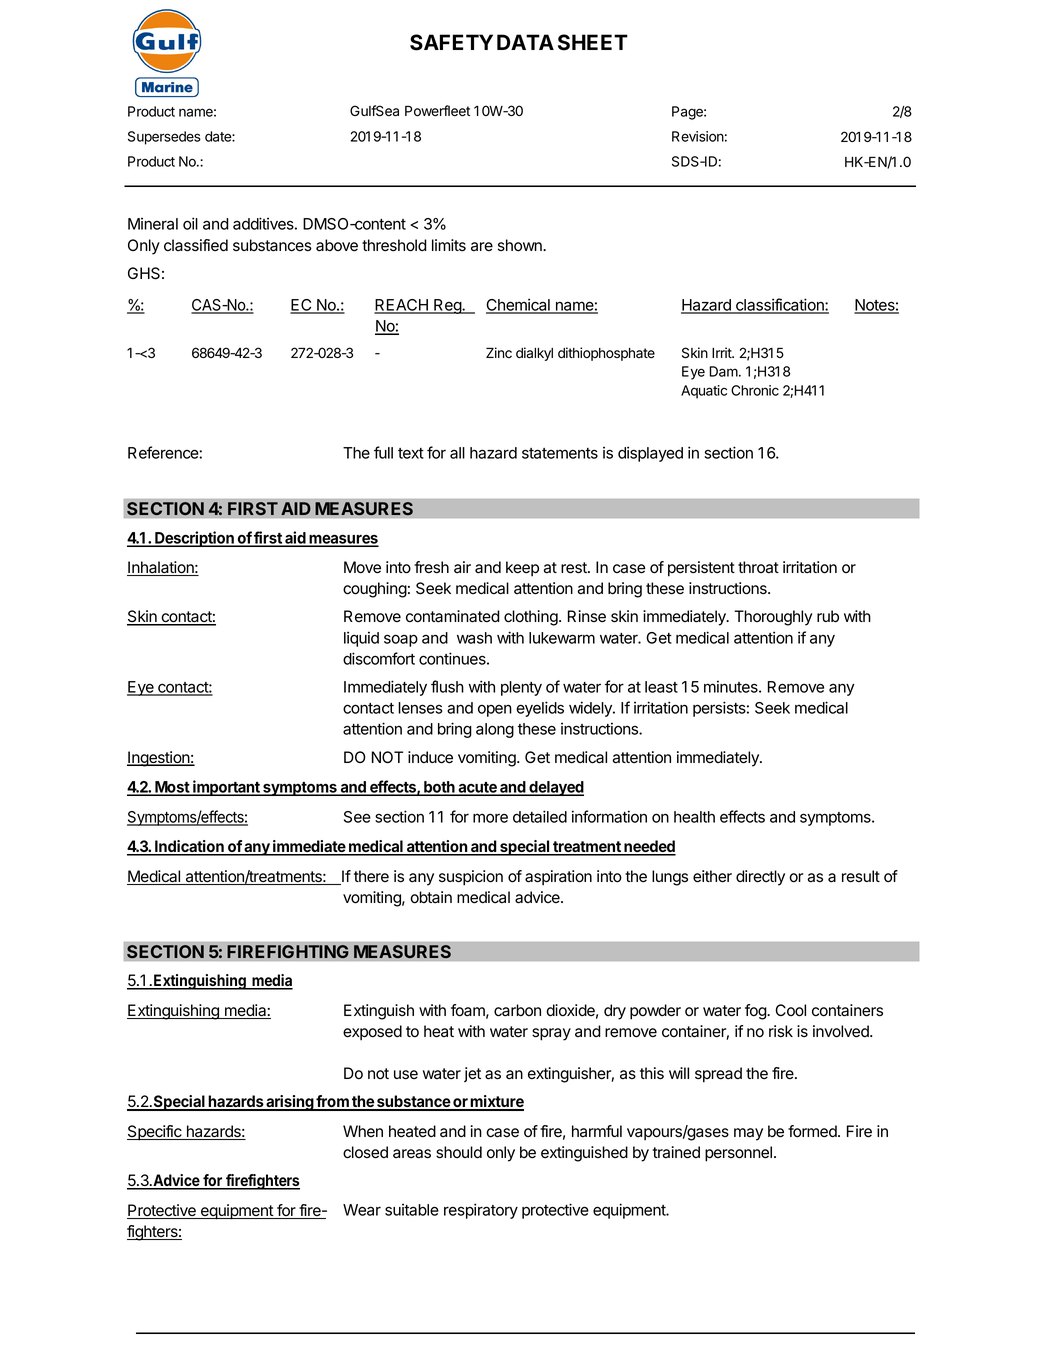 The image size is (1039, 1371). What do you see at coordinates (164, 138) in the screenshot?
I see `Supersedes` at bounding box center [164, 138].
